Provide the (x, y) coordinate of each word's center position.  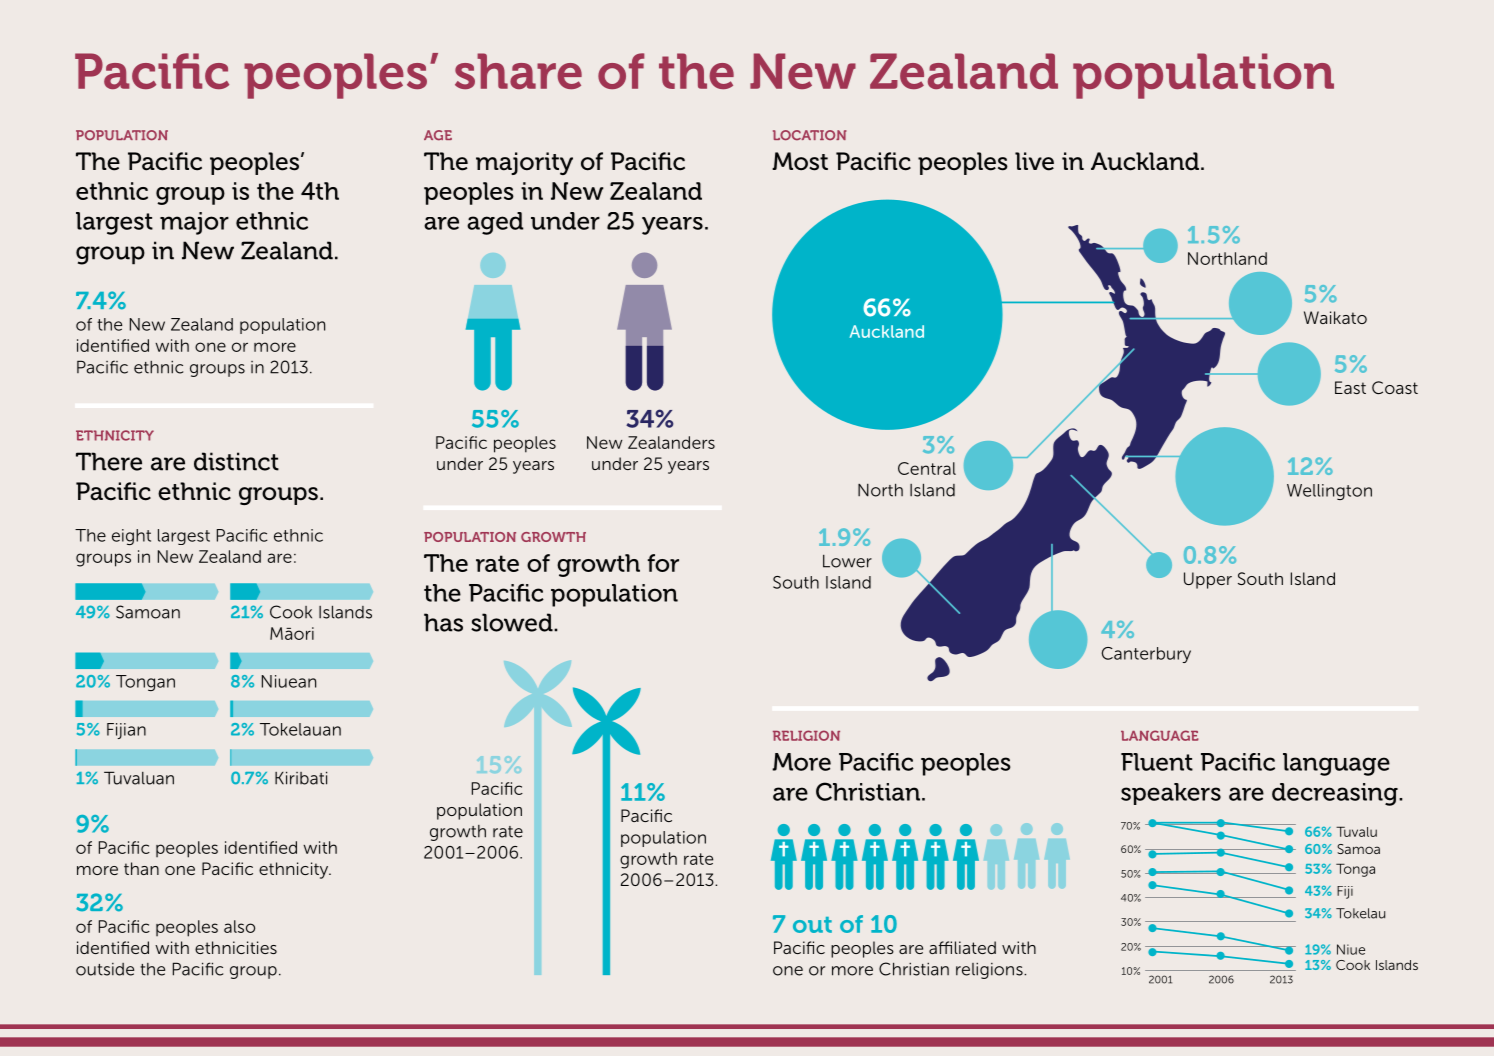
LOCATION (810, 135)
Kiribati (301, 778)
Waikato (1335, 317)
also (239, 926)
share (518, 71)
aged (495, 223)
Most (800, 161)
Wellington (1329, 492)
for (663, 563)
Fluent (1157, 762)
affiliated (962, 947)
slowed (513, 622)
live (1034, 161)
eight (131, 537)
